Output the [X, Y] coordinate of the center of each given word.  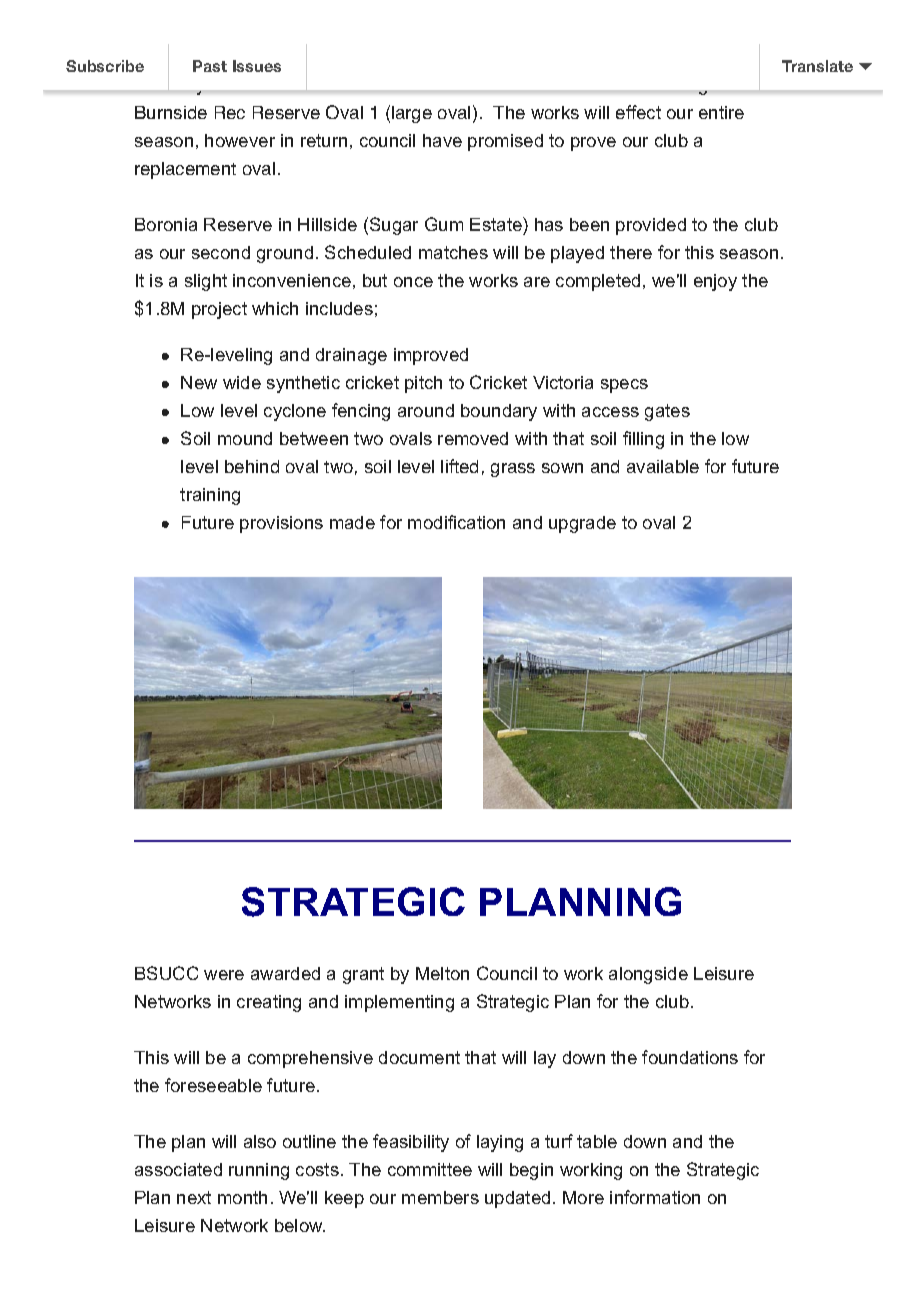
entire [721, 112]
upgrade [582, 524]
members [440, 1197]
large [412, 114]
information [655, 1197]
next [194, 1197]
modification [456, 522]
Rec [230, 112]
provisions [281, 524]
